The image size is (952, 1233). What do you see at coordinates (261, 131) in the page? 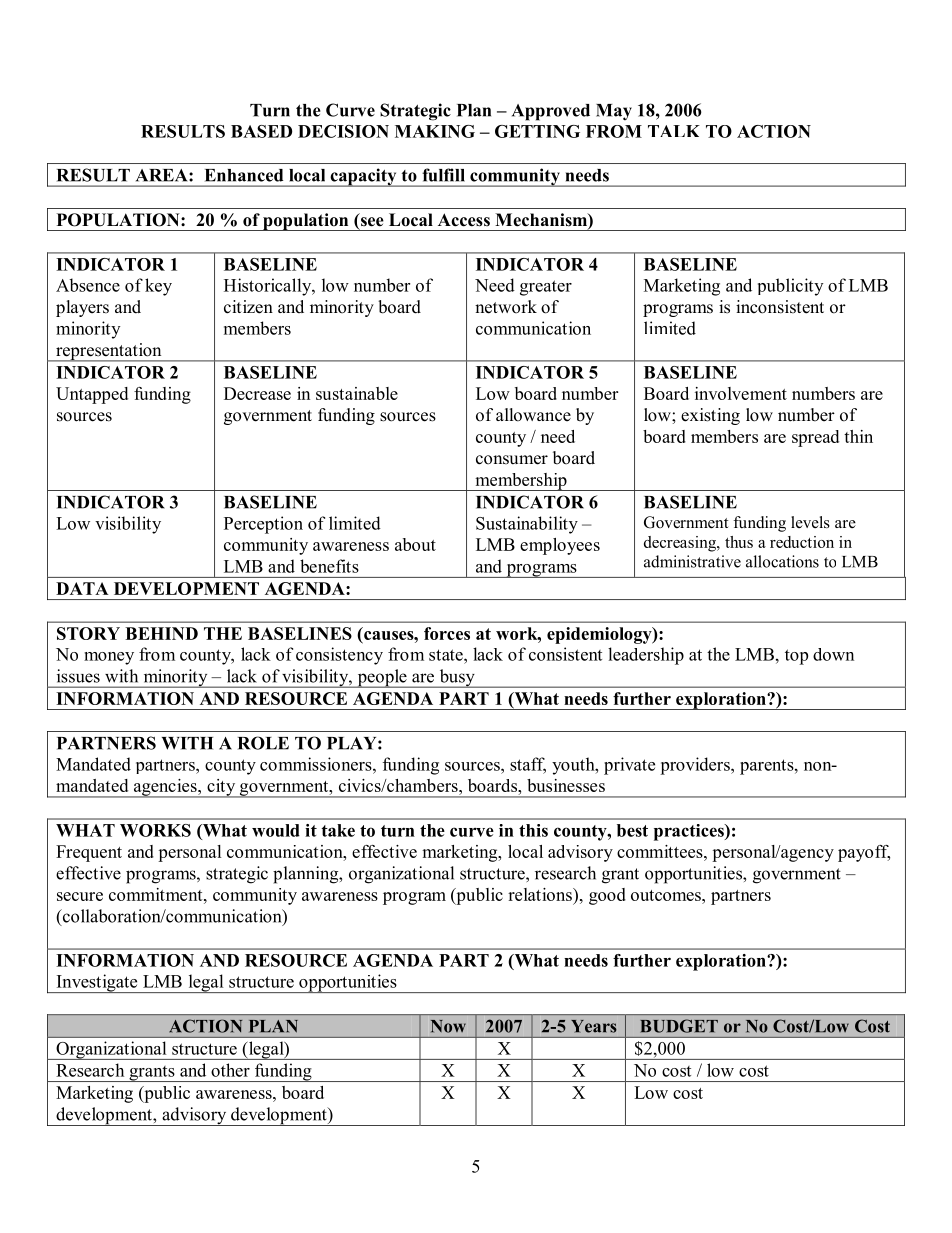
I see `BASED` at bounding box center [261, 131].
